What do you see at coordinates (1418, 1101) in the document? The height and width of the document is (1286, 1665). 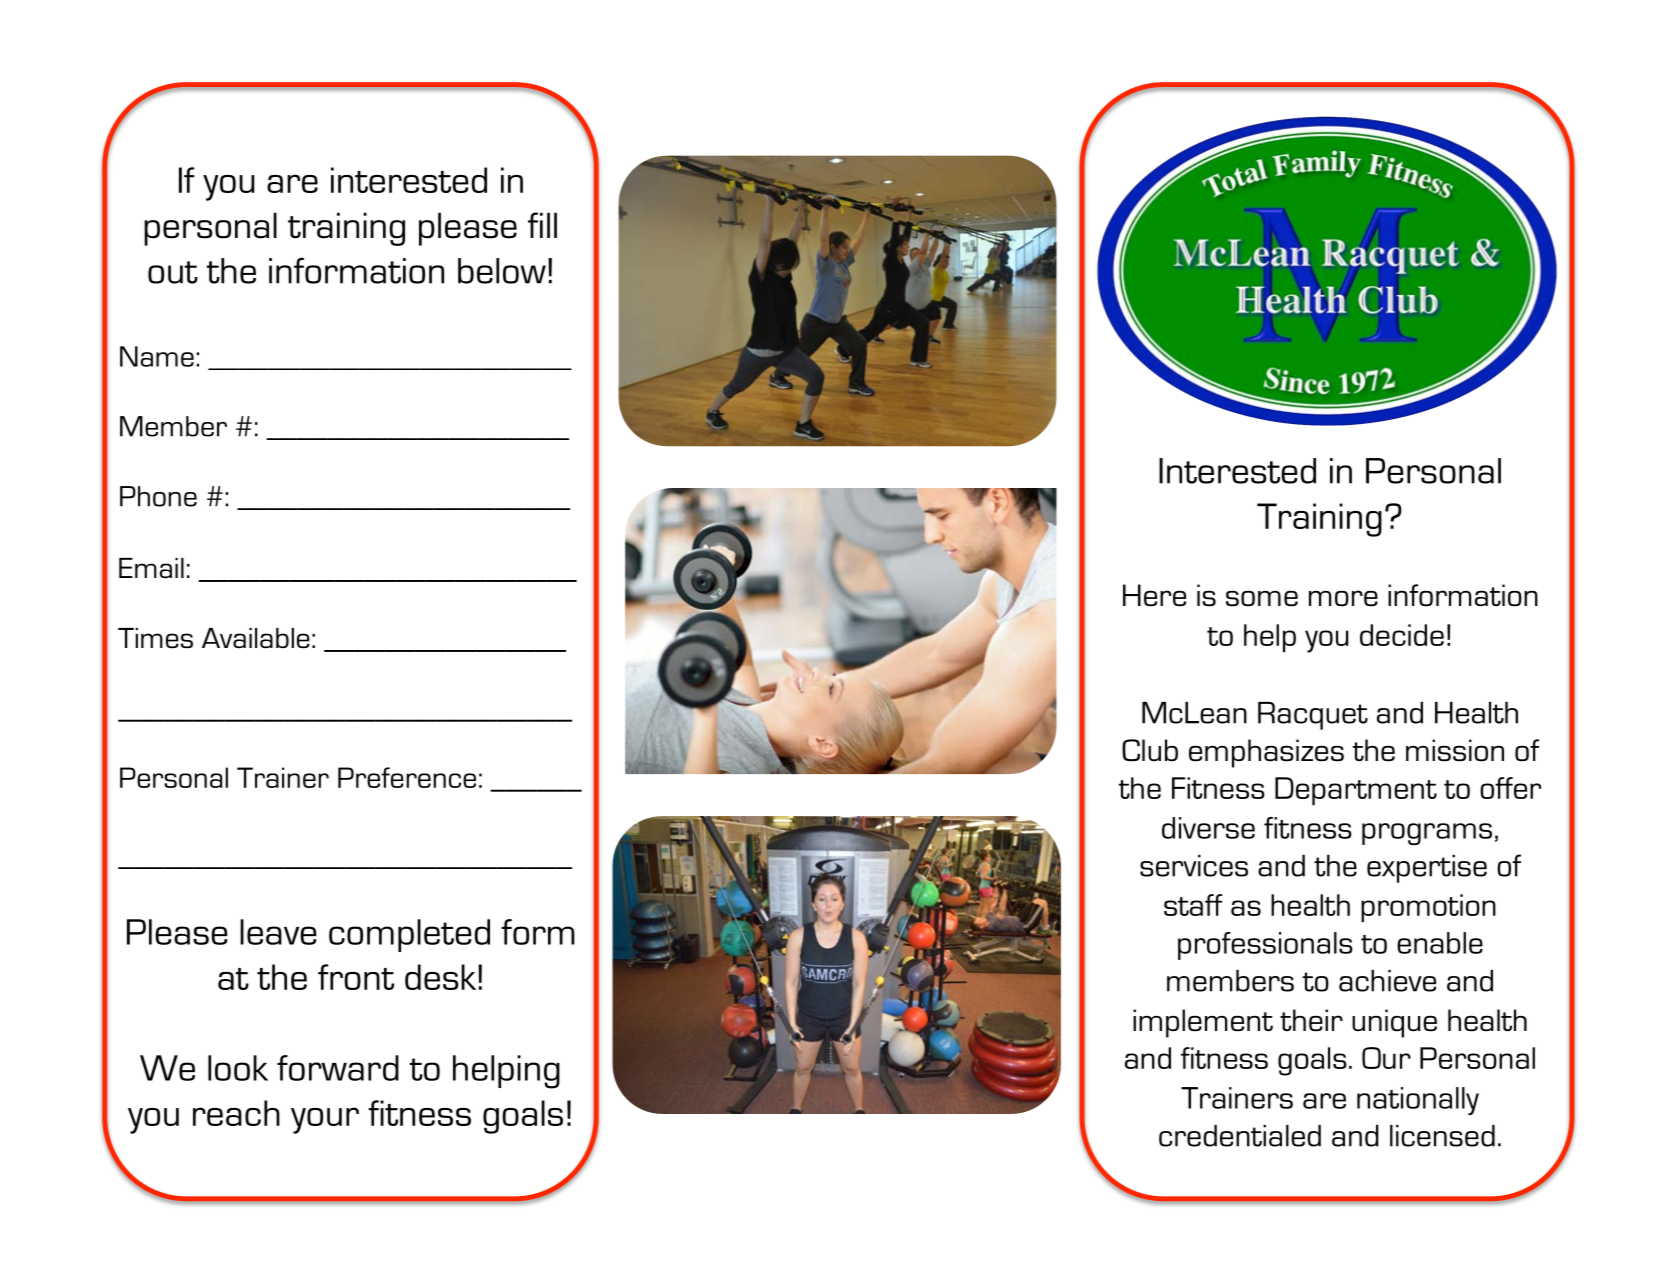 I see `nationally` at bounding box center [1418, 1101].
